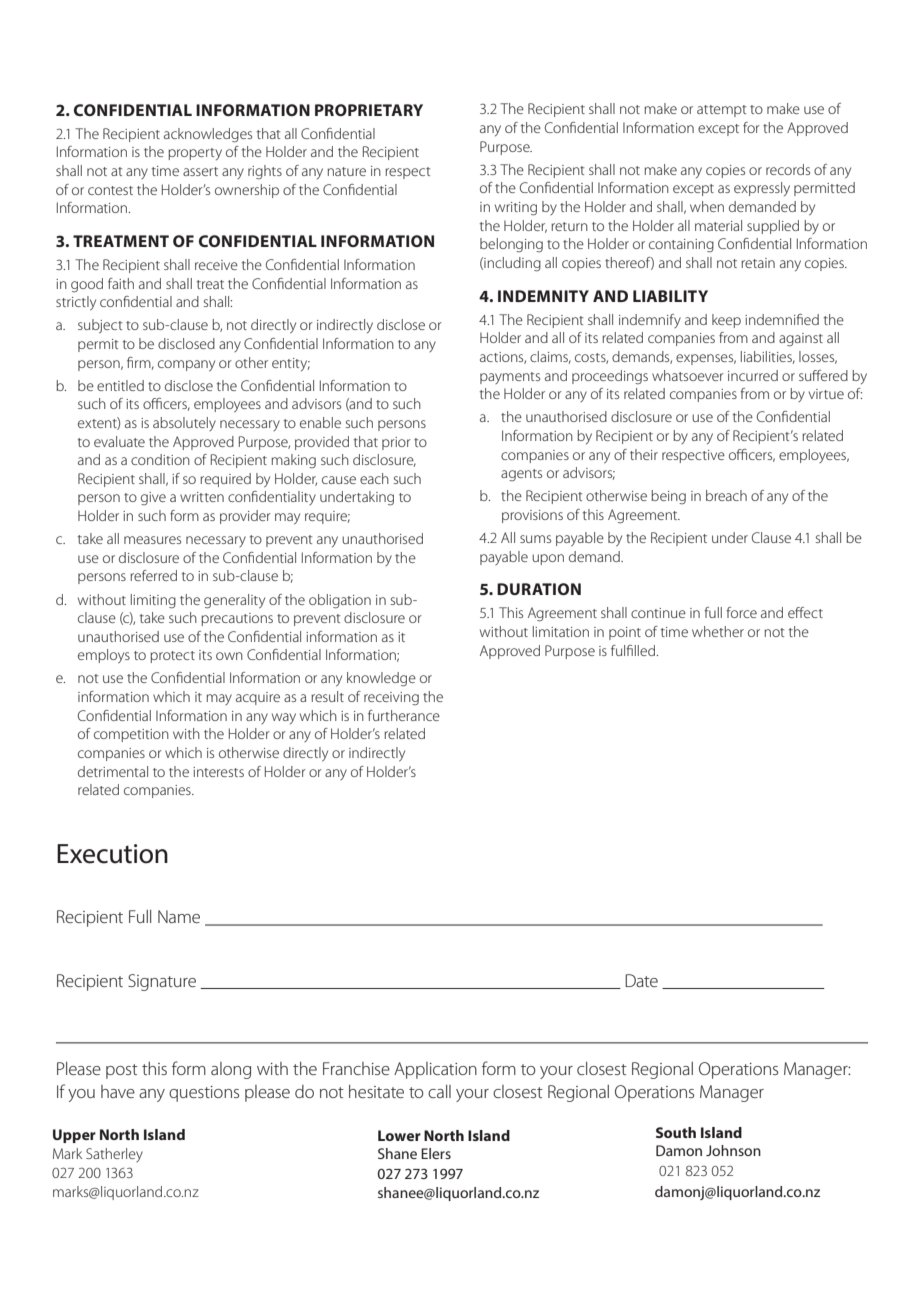 The height and width of the page is (1308, 924). What do you see at coordinates (195, 154) in the page?
I see `property` at bounding box center [195, 154].
